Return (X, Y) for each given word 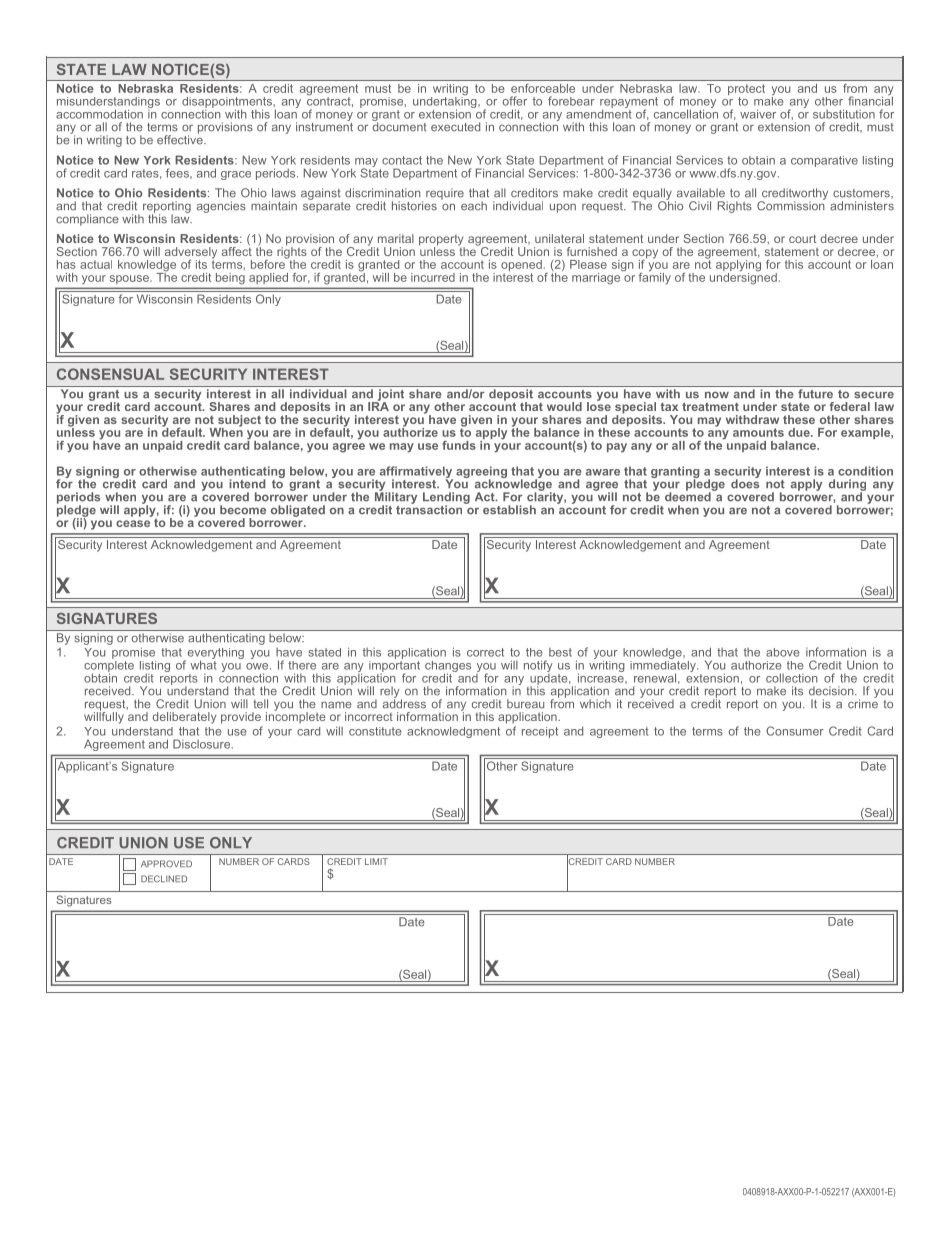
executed (455, 127)
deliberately (184, 718)
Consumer (795, 731)
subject (238, 422)
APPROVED (166, 864)
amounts (758, 432)
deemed (689, 496)
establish (509, 510)
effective (181, 139)
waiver (758, 114)
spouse (129, 279)
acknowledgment (453, 732)
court (802, 238)
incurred (433, 277)
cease (133, 523)
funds (459, 445)
